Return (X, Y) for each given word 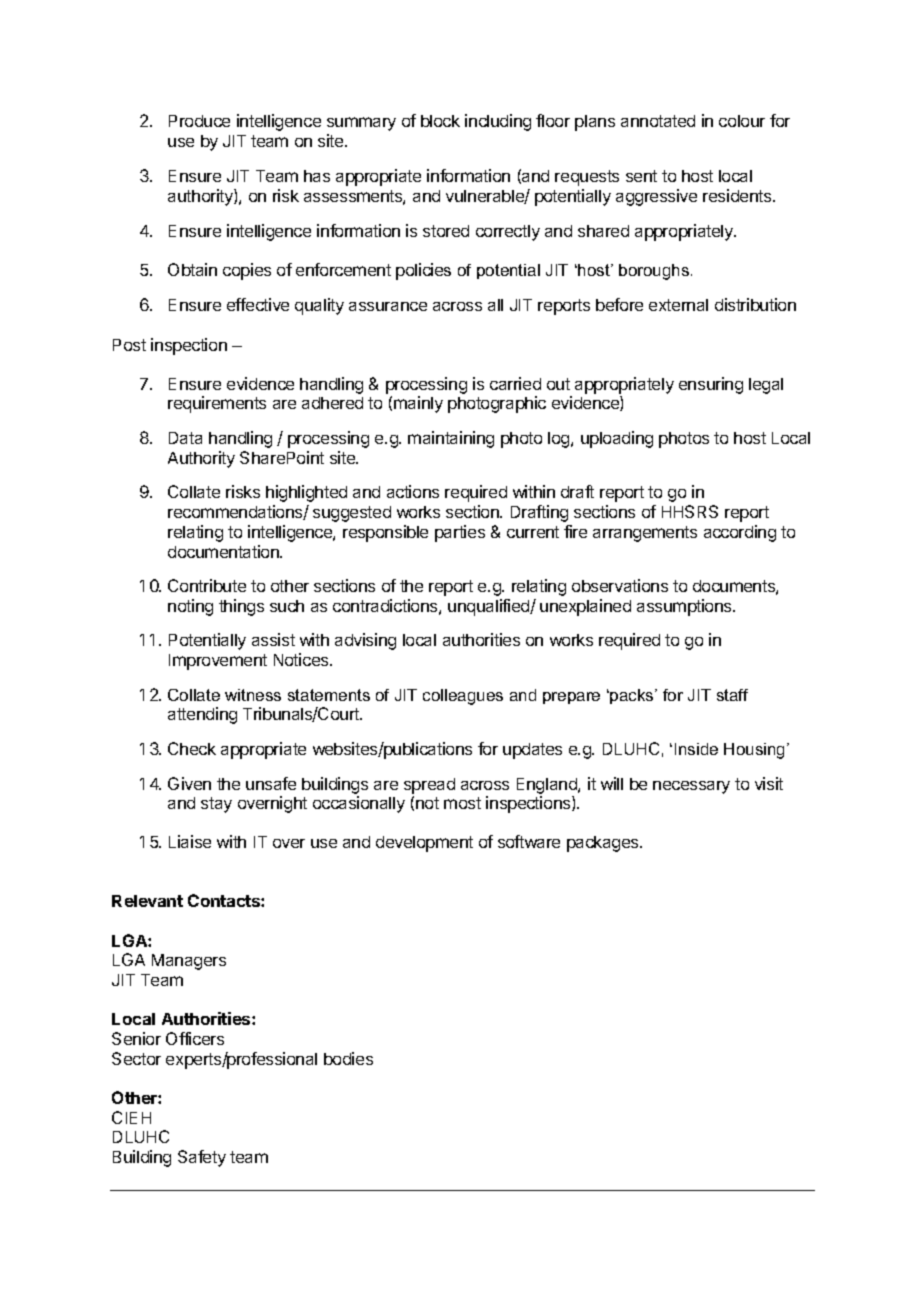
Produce (199, 121)
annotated (658, 121)
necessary (691, 787)
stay (216, 805)
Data (185, 438)
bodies (348, 1058)
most (462, 803)
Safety (202, 1158)
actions (413, 491)
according (740, 533)
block (440, 121)
